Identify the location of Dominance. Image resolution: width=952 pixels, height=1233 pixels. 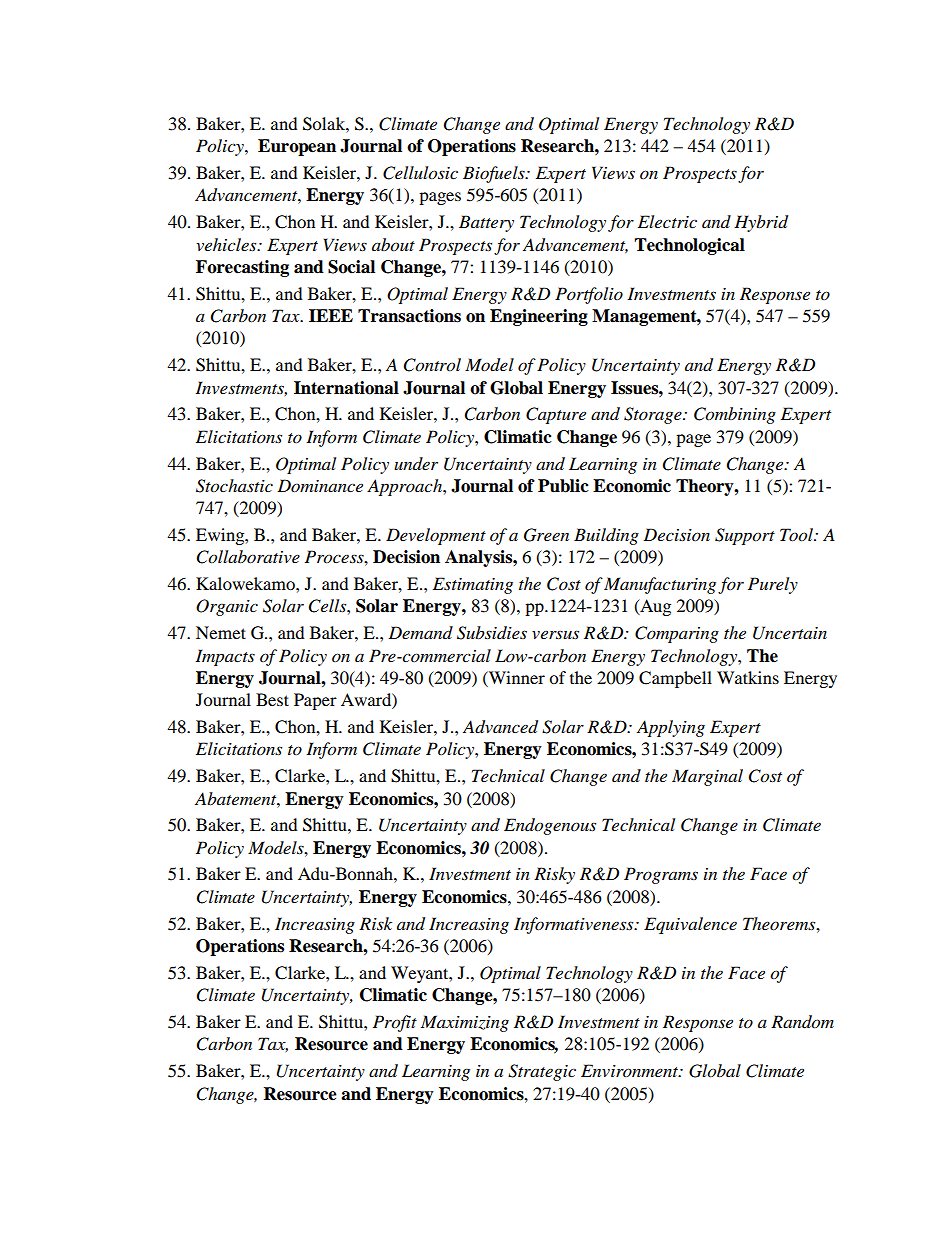
(320, 485).
